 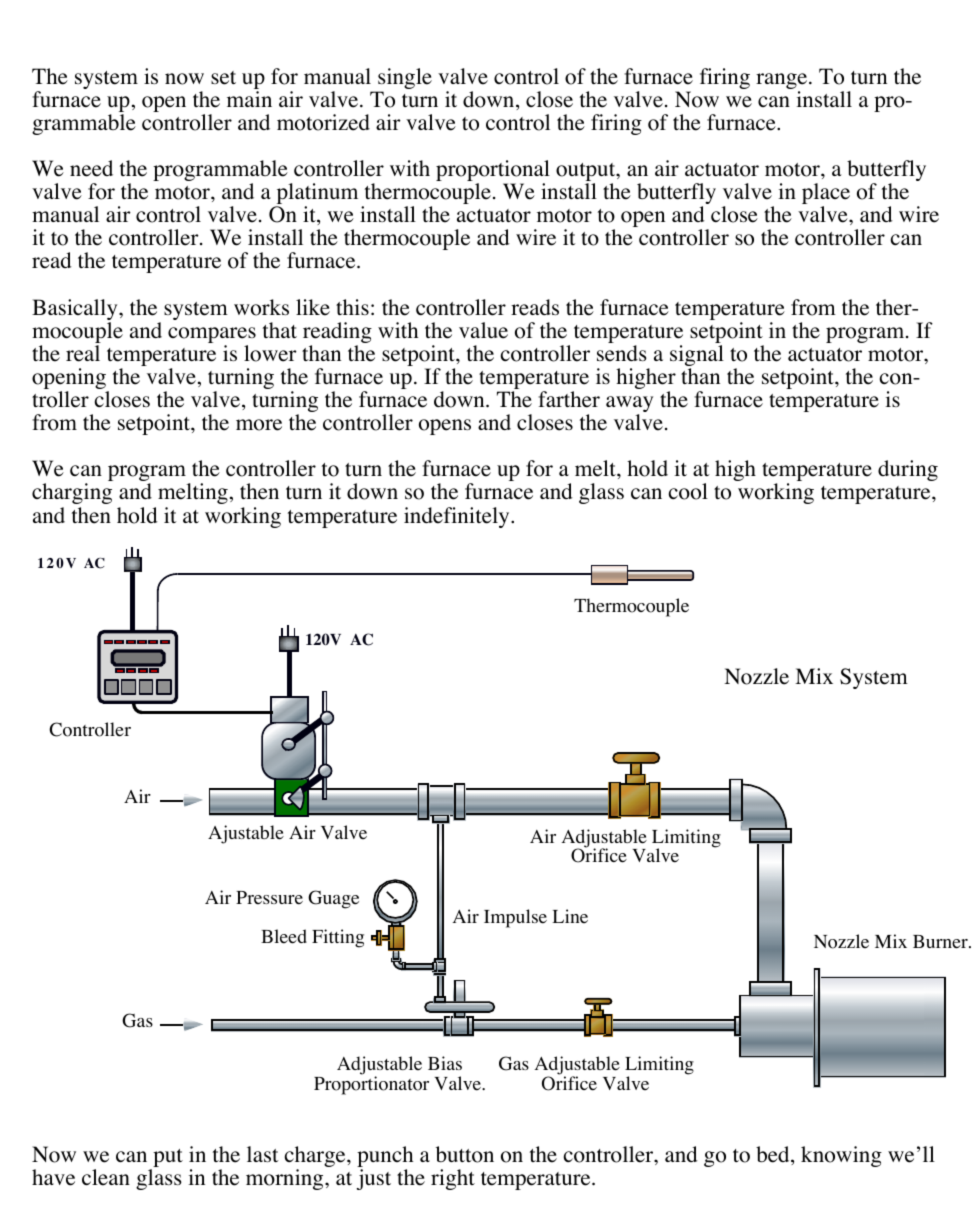 What do you see at coordinates (697, 357) in the screenshot?
I see `signal` at bounding box center [697, 357].
